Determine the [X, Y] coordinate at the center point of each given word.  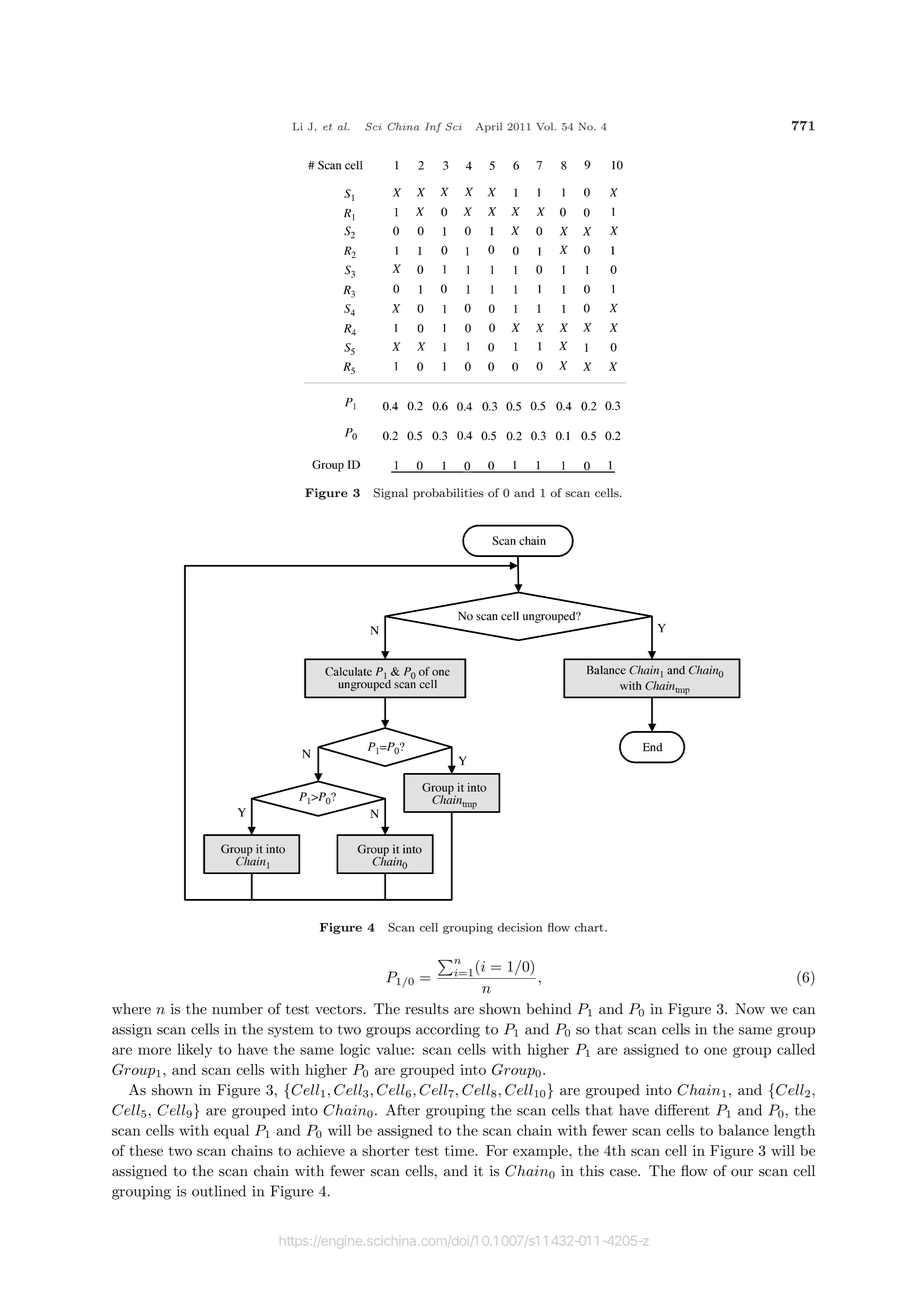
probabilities [448, 494]
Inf [433, 127]
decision [520, 927]
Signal [391, 494]
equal [231, 1131]
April [489, 127]
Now [750, 1009]
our [742, 1173]
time [460, 1150]
